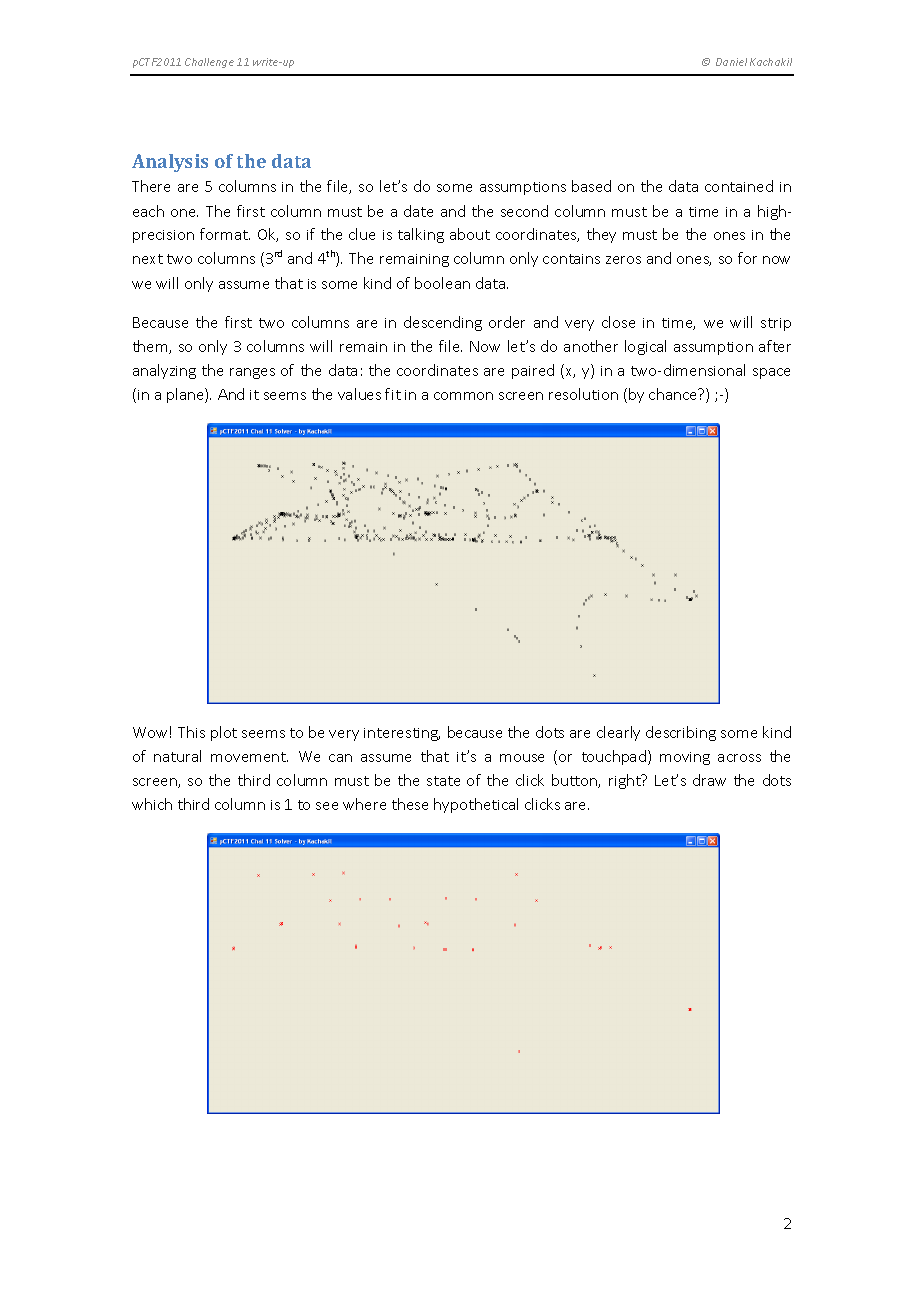  Describe the element at coordinates (209, 63) in the page. I see `Challenge` at that location.
